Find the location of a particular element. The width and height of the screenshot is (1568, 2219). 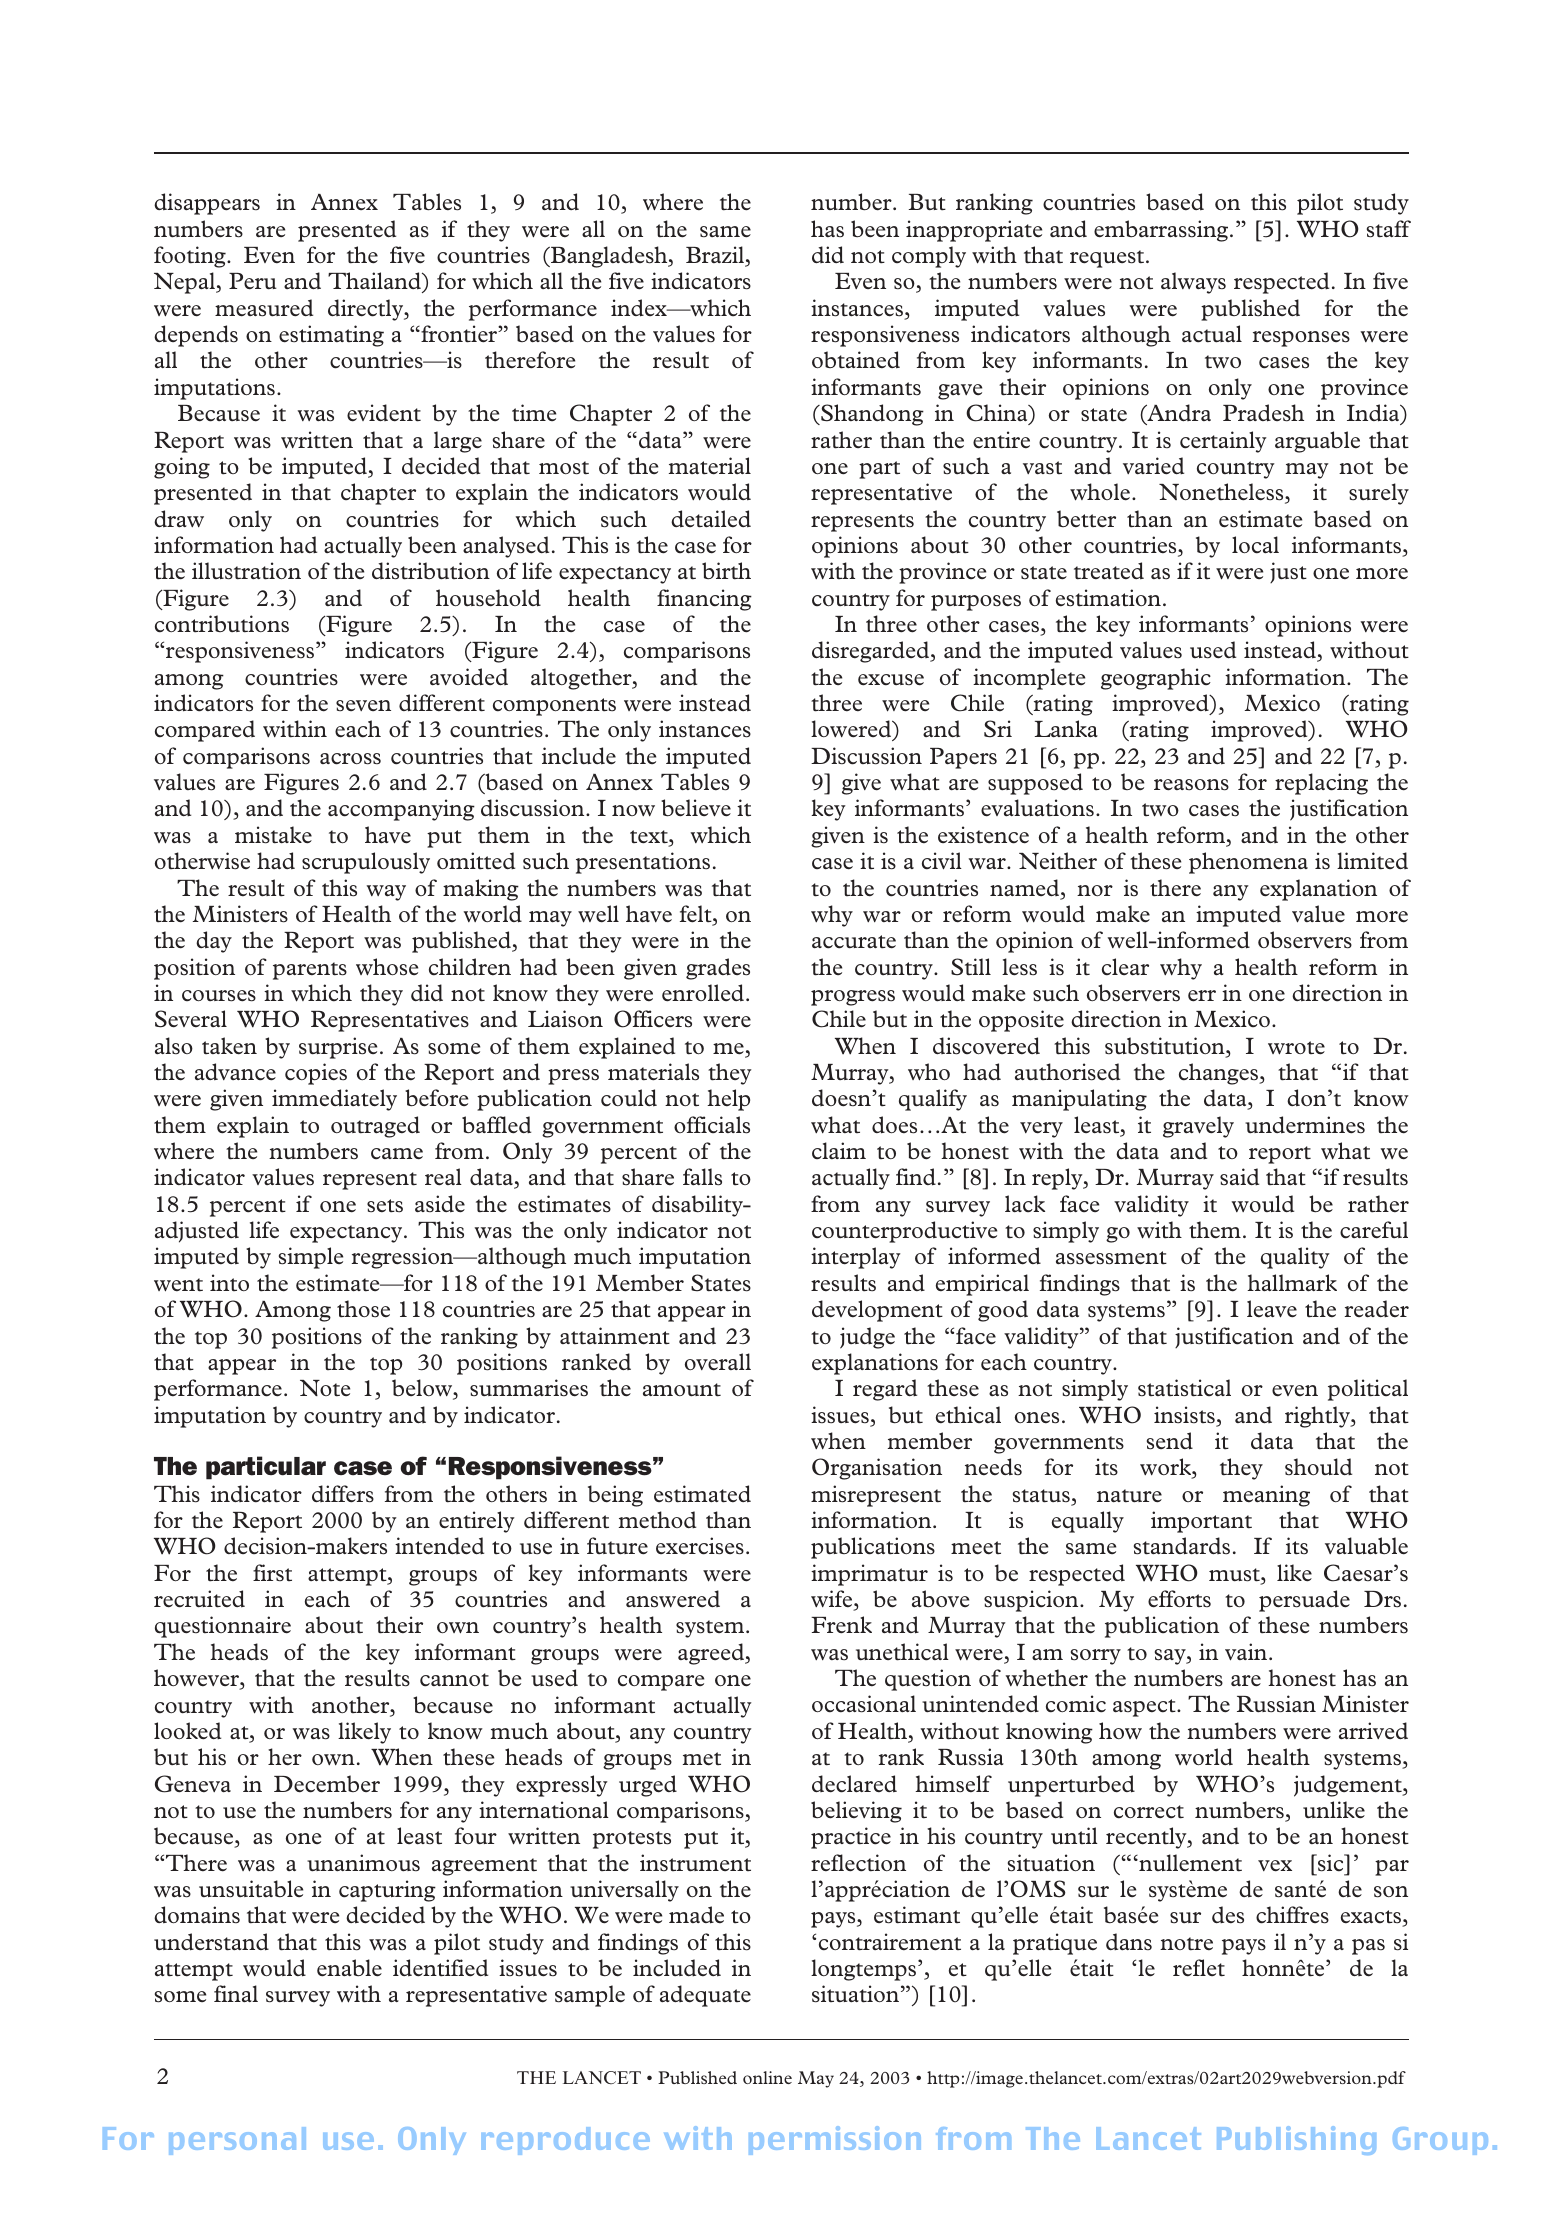

always is located at coordinates (1193, 283).
